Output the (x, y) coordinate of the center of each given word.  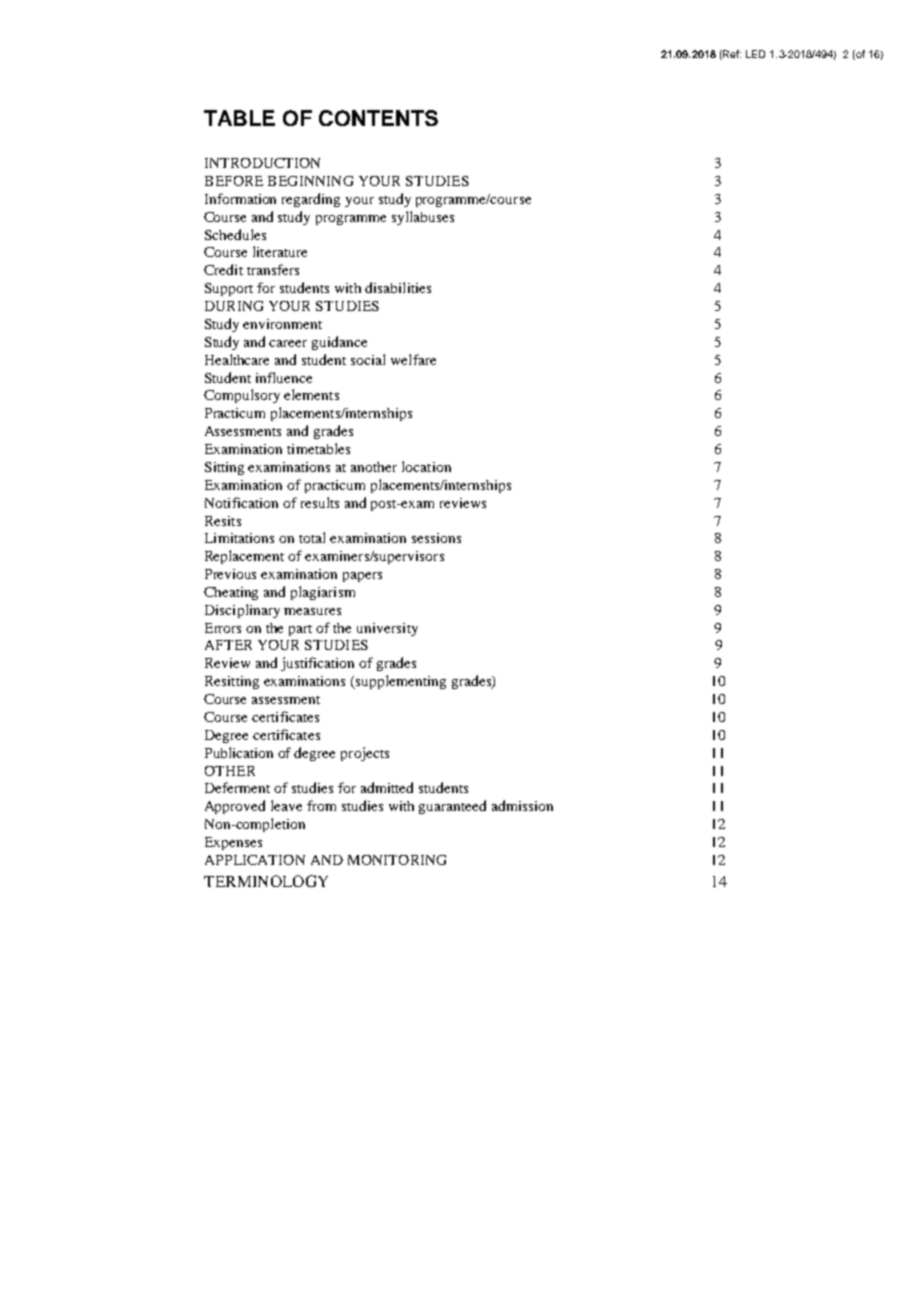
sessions (436, 538)
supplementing (400, 682)
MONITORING (397, 860)
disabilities (398, 287)
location (426, 466)
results (320, 502)
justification (317, 664)
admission (522, 805)
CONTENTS (378, 118)
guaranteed (452, 807)
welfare (413, 359)
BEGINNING (310, 181)
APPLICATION (255, 860)
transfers (273, 269)
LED (755, 54)
